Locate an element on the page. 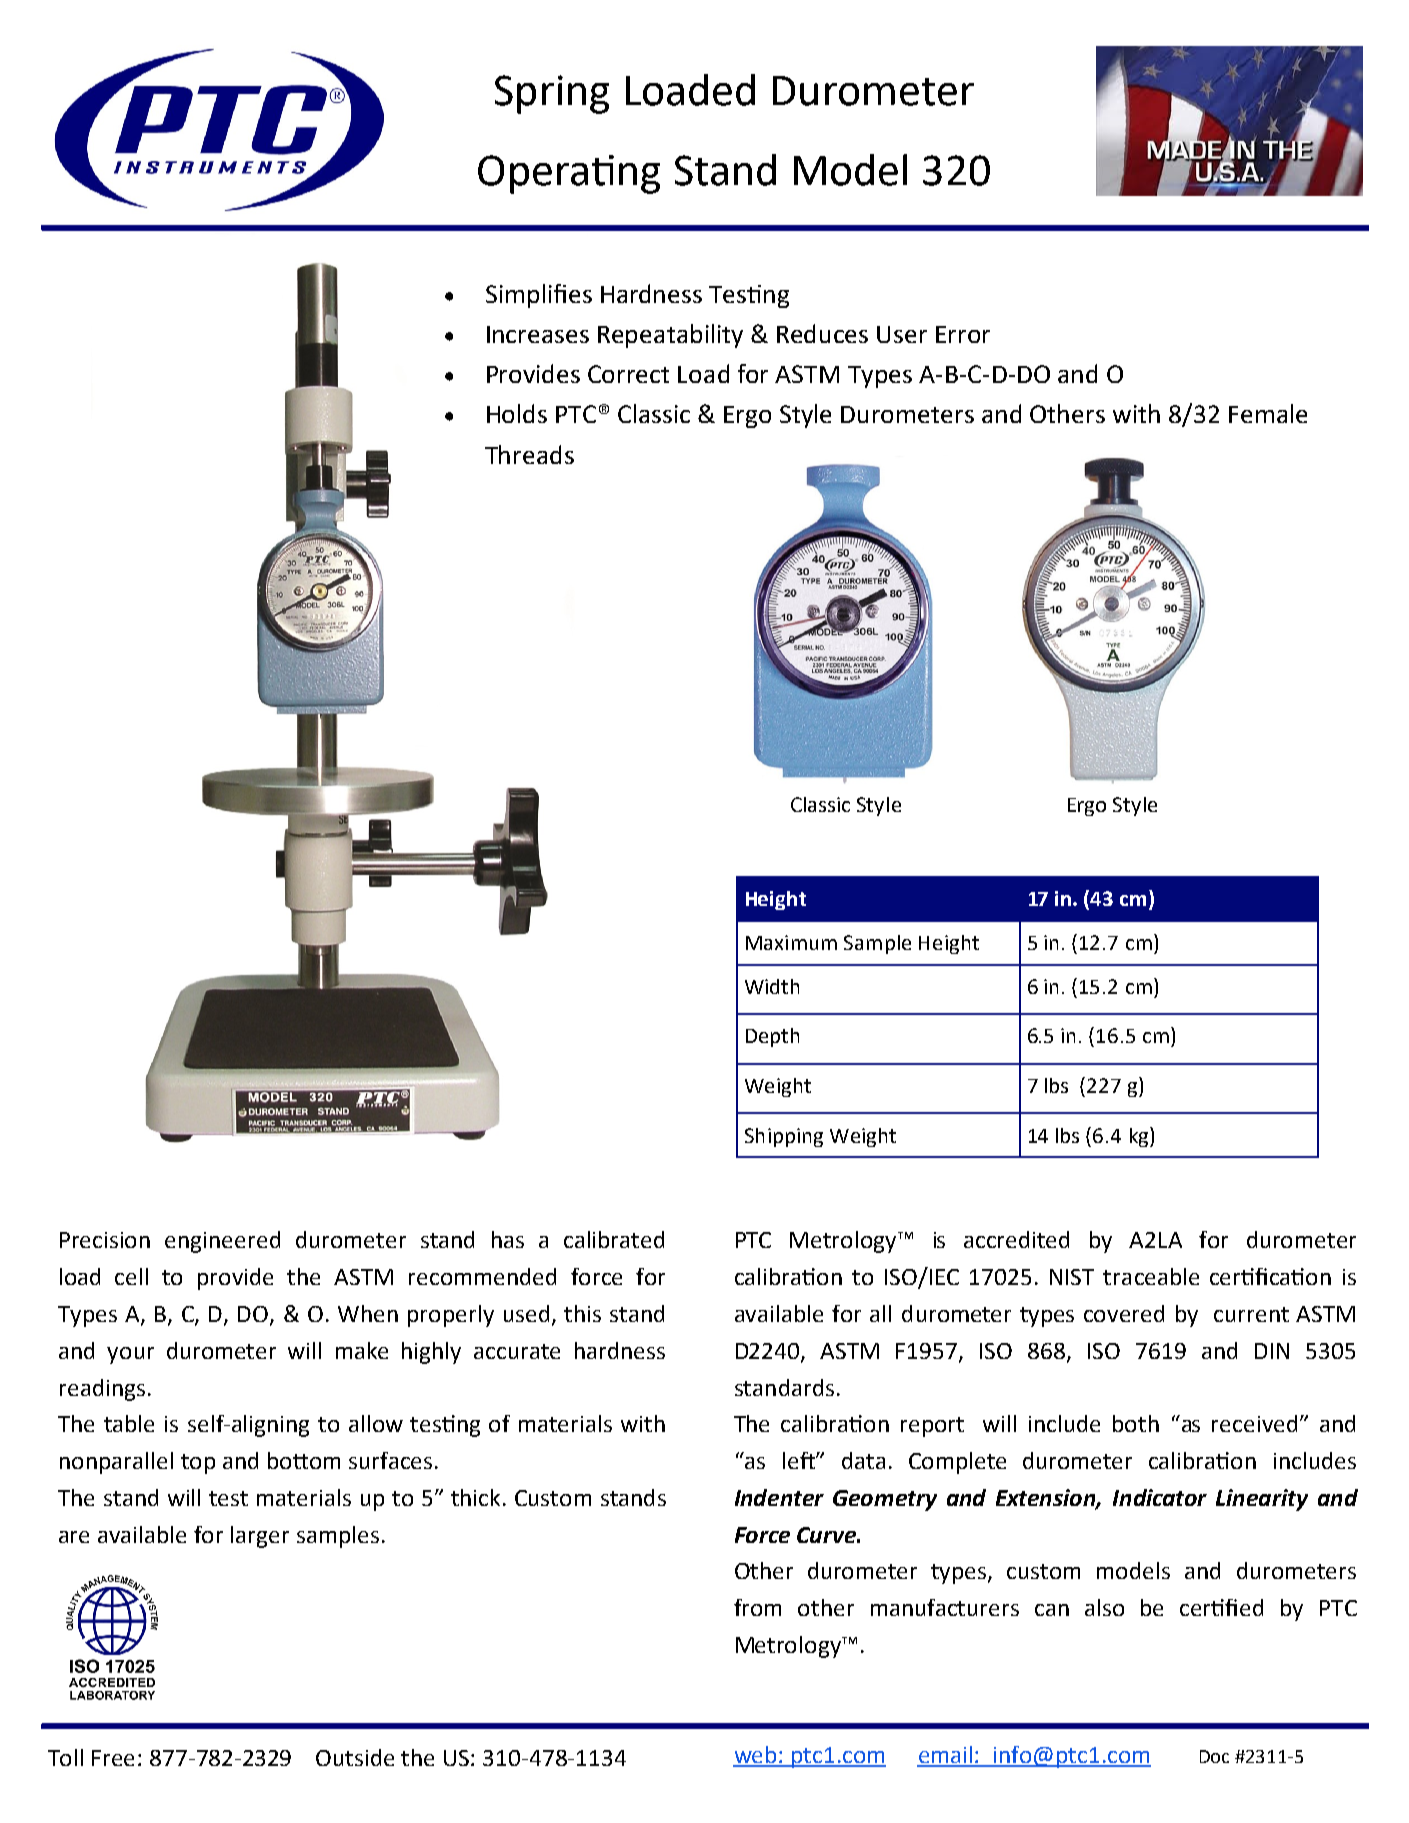 Image resolution: width=1409 pixels, height=1823 pixels. Free is located at coordinates (113, 1758).
